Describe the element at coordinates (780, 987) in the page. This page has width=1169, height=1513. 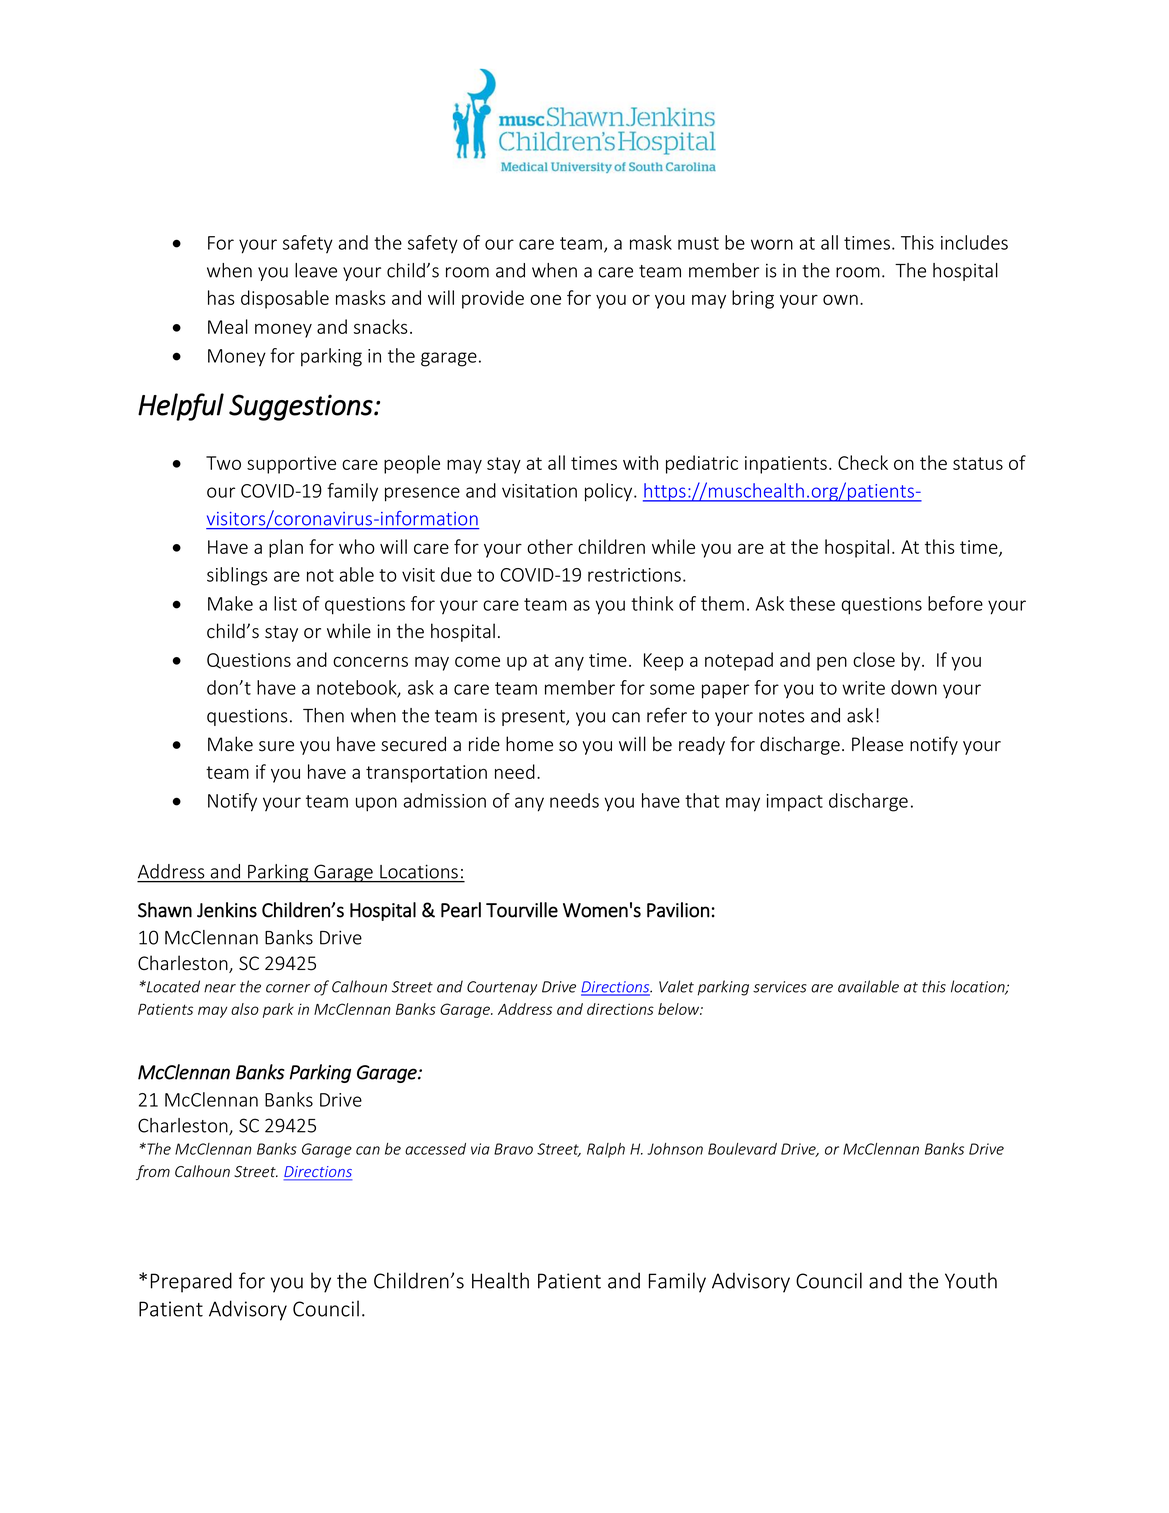
I see `services` at that location.
